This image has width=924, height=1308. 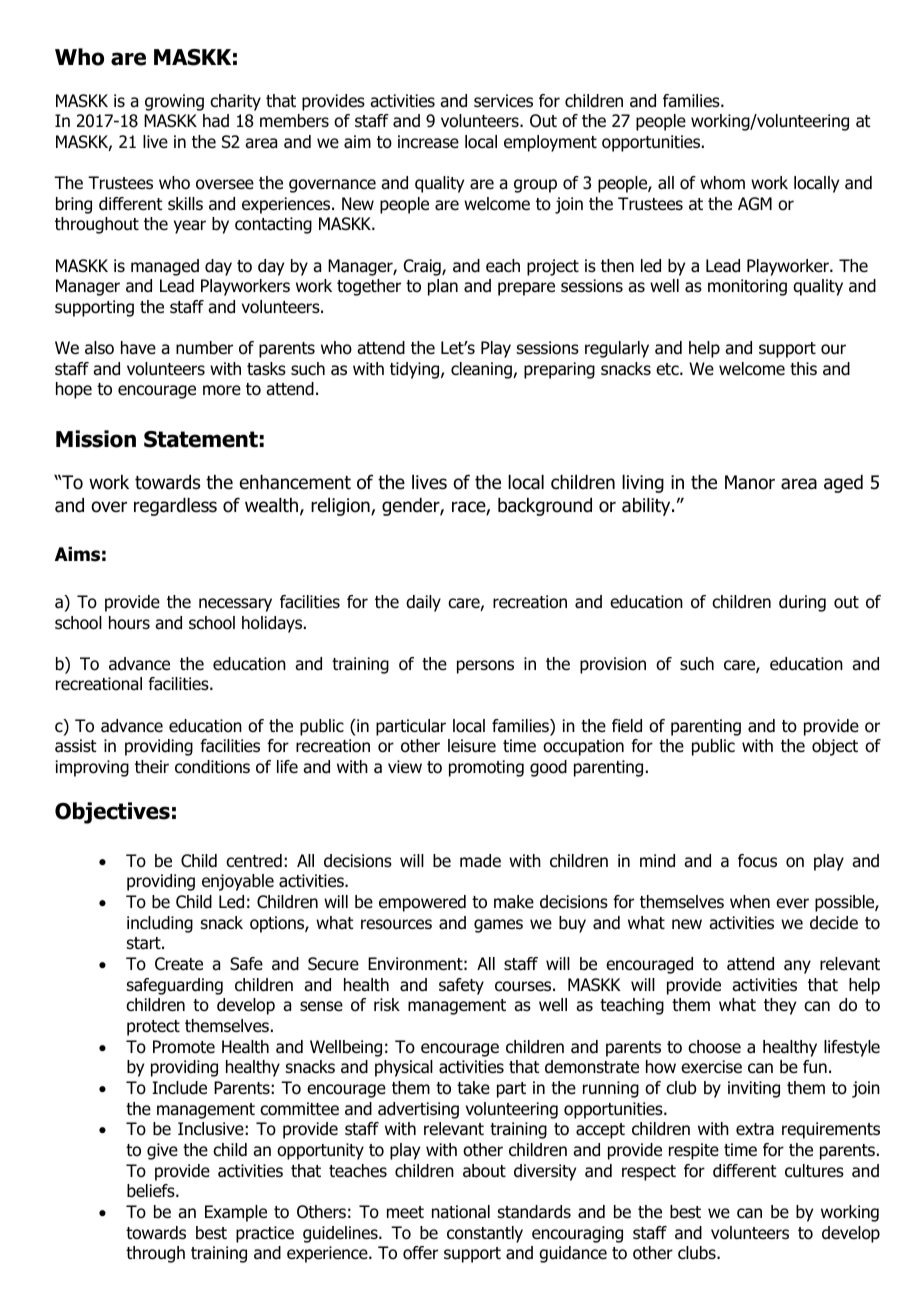 I want to click on enjoyable, so click(x=238, y=882).
